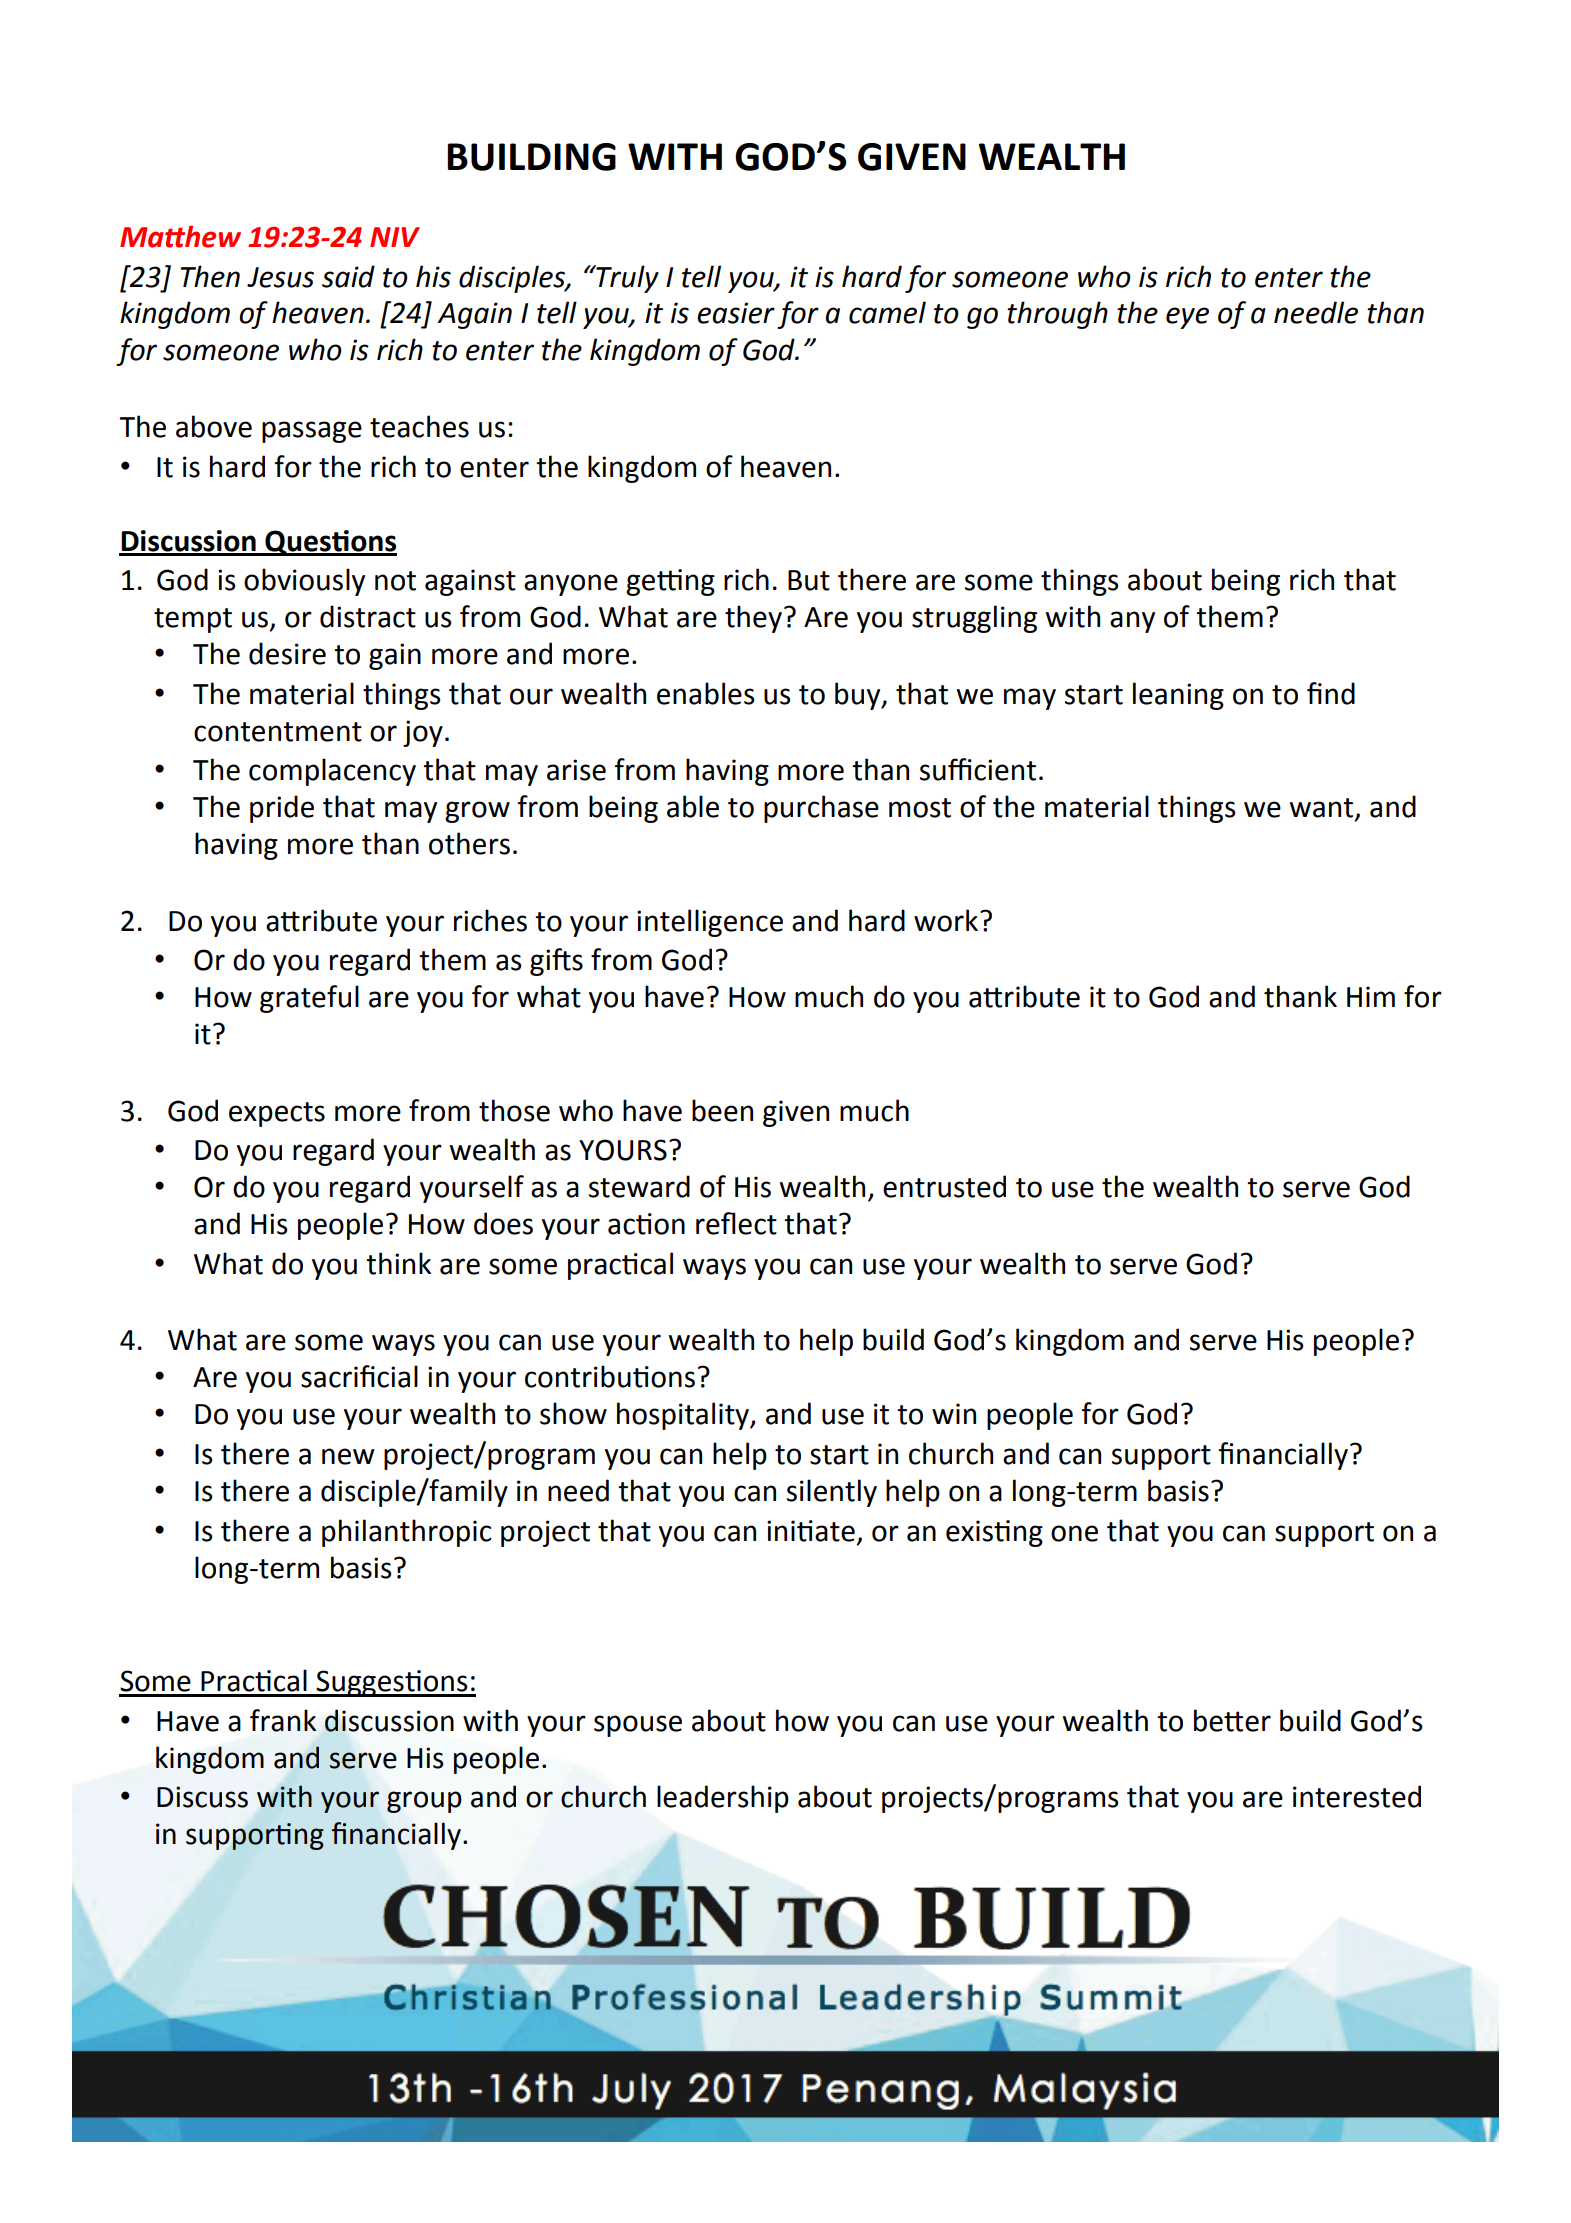 The image size is (1571, 2223). What do you see at coordinates (1178, 696) in the page?
I see `leaning` at bounding box center [1178, 696].
